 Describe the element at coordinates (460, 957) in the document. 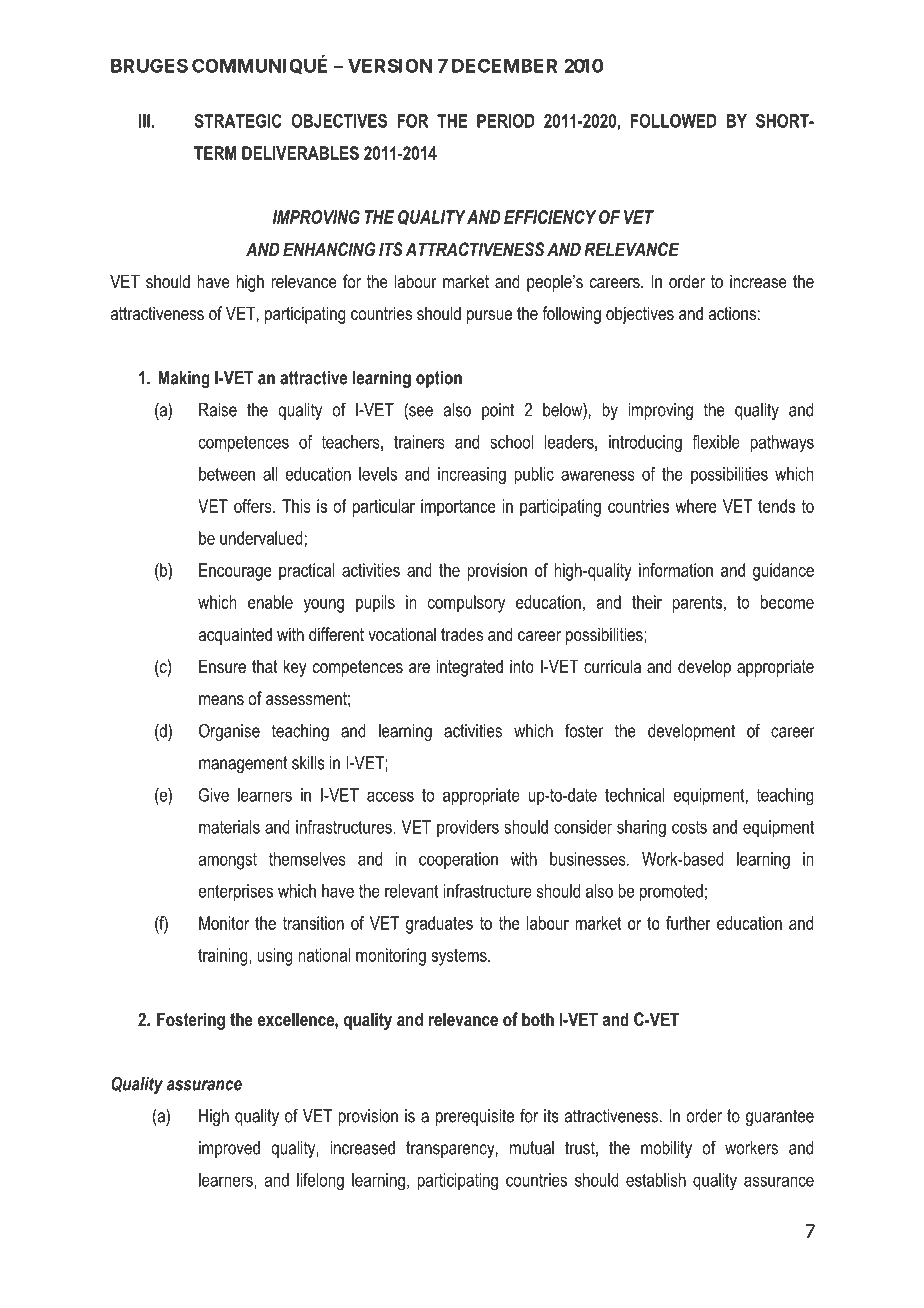

I see `systems` at that location.
